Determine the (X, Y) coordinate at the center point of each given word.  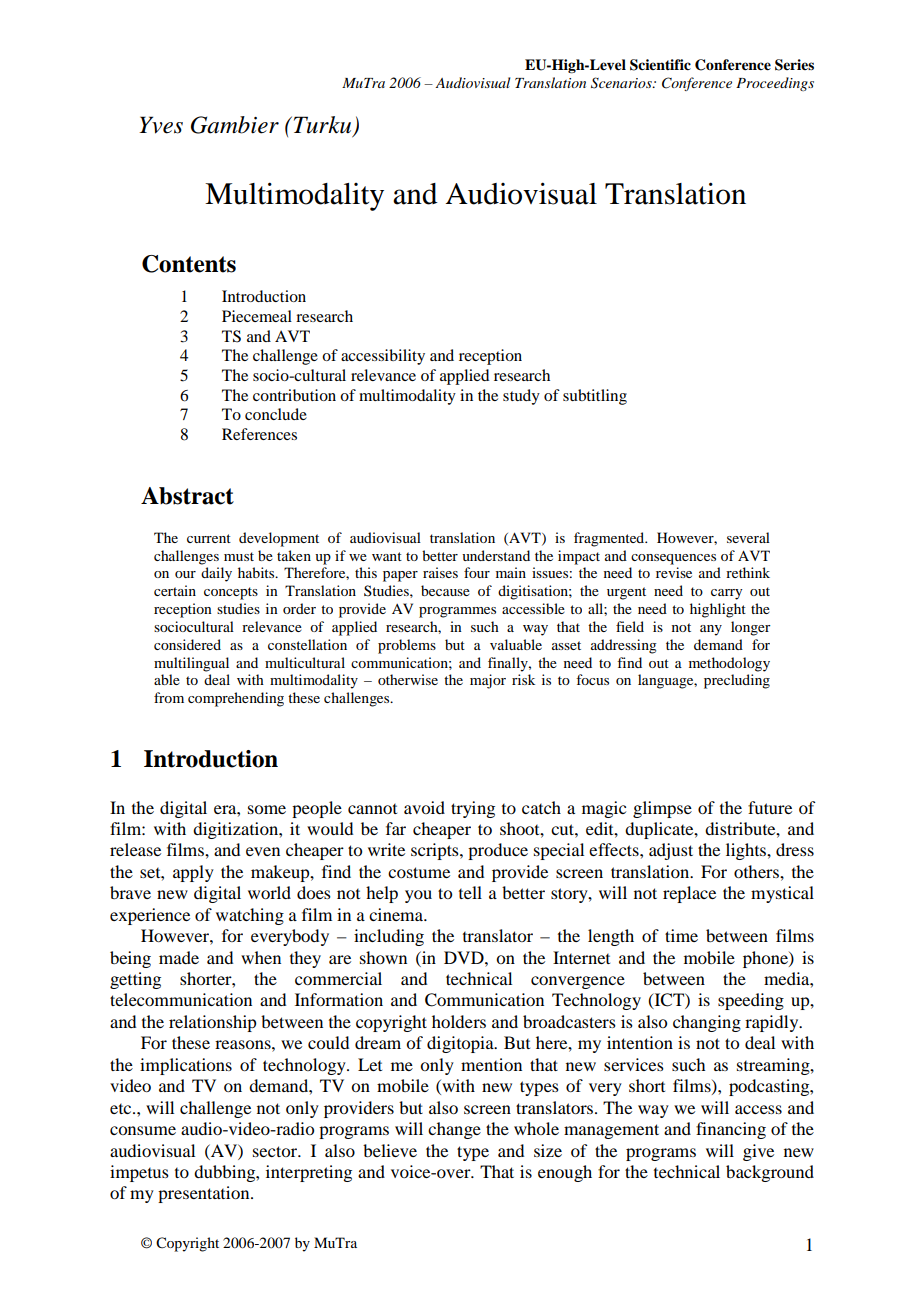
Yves (161, 125)
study (521, 397)
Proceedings (775, 84)
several (748, 537)
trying (473, 809)
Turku (321, 125)
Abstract (187, 496)
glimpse (662, 809)
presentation (205, 1194)
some (267, 809)
